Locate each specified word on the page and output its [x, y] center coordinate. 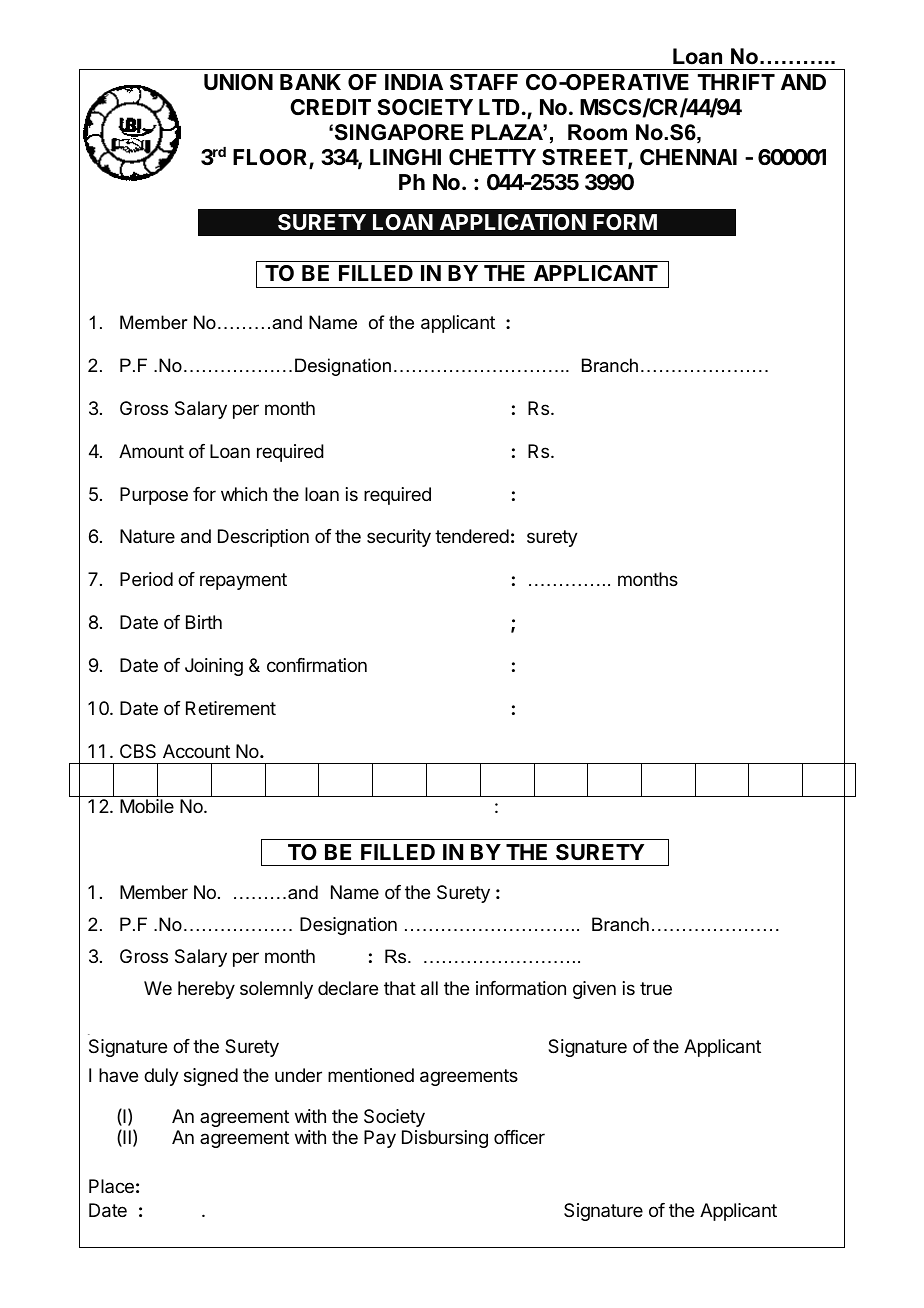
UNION [238, 82]
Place [111, 1186]
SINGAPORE [399, 132]
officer [519, 1137]
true [656, 988]
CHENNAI [688, 157]
